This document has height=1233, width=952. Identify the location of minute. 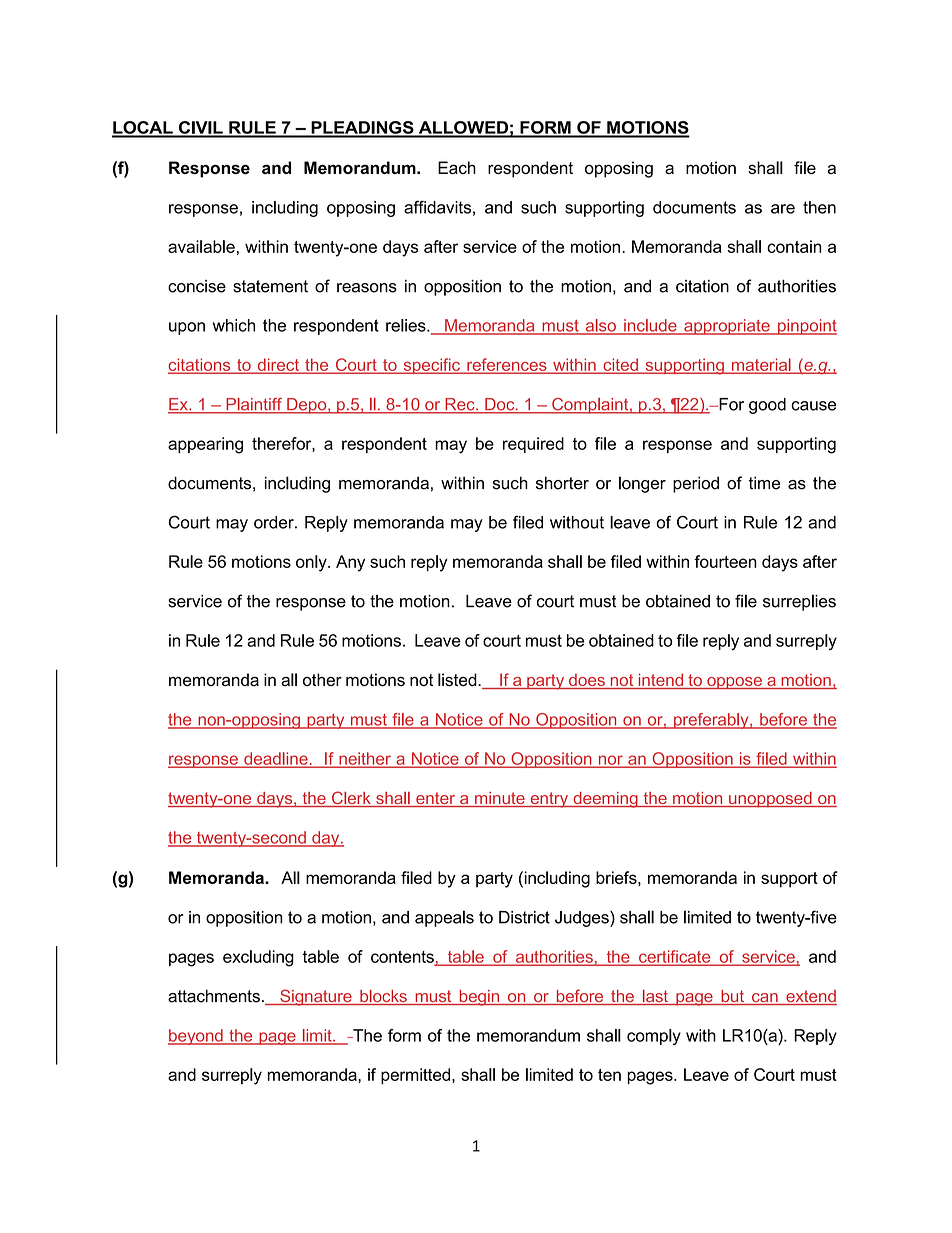
(500, 799).
